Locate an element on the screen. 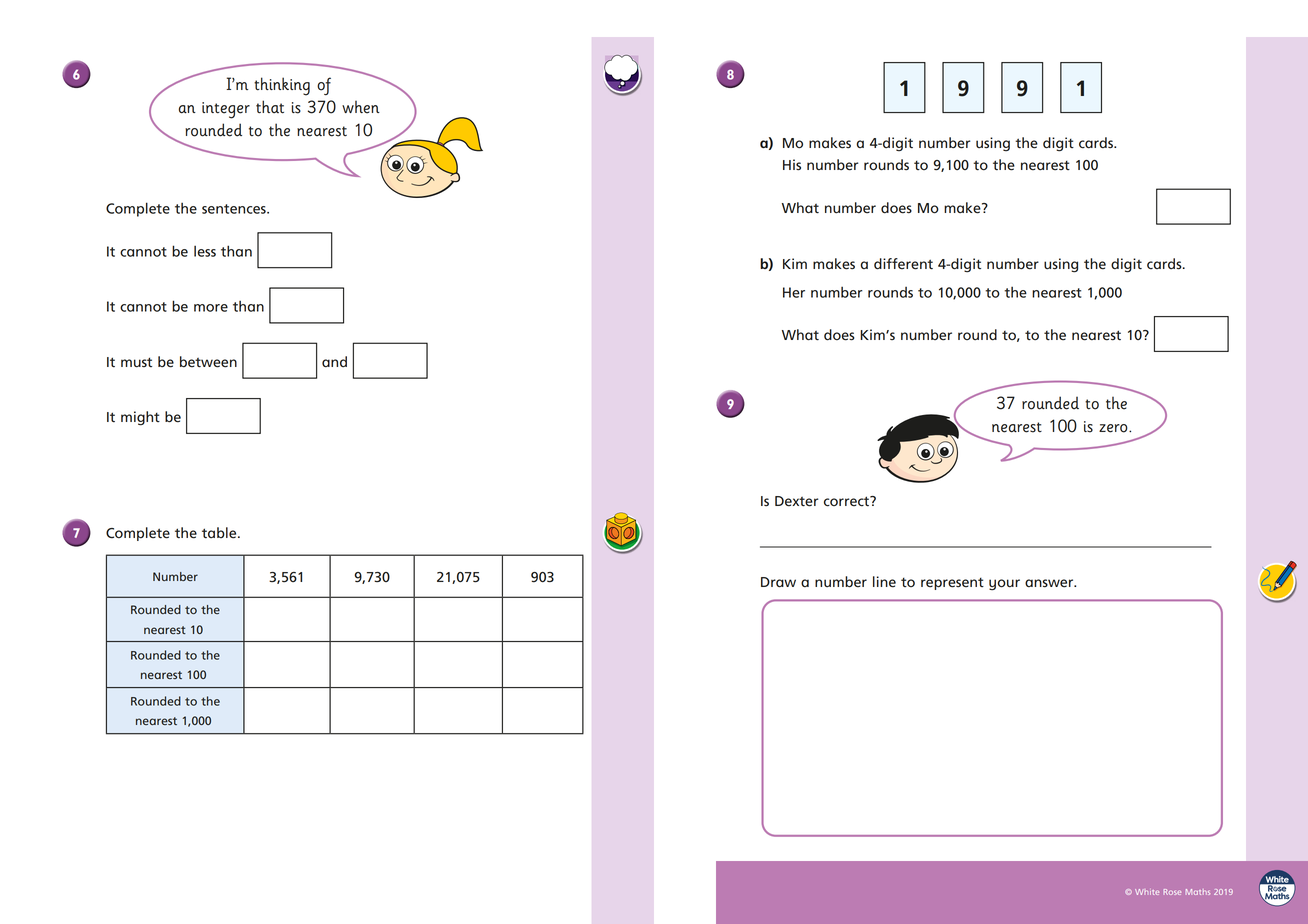 The image size is (1308, 924). Dexter is located at coordinates (797, 501).
